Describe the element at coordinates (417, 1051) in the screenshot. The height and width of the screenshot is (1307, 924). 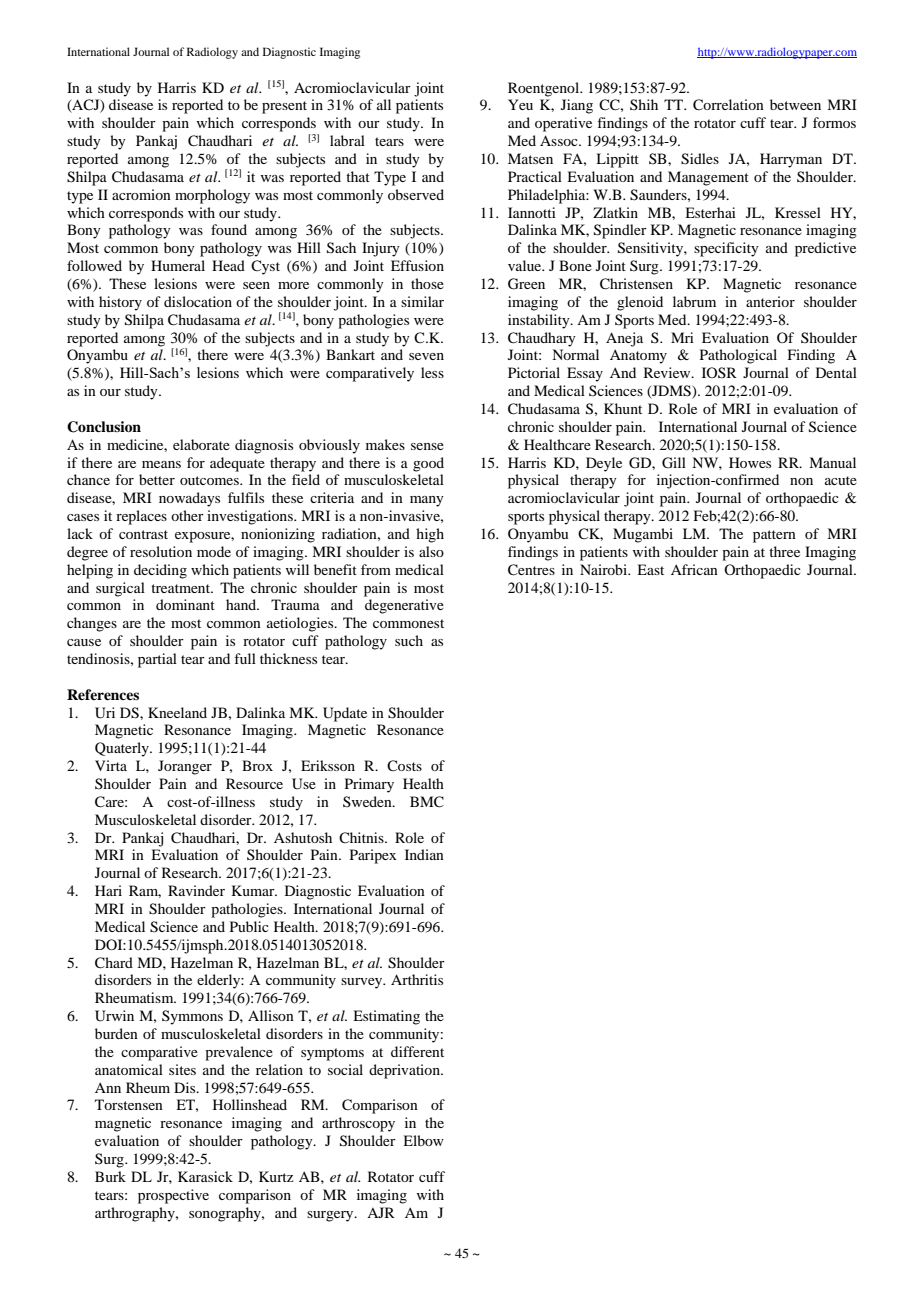
I see `different` at that location.
